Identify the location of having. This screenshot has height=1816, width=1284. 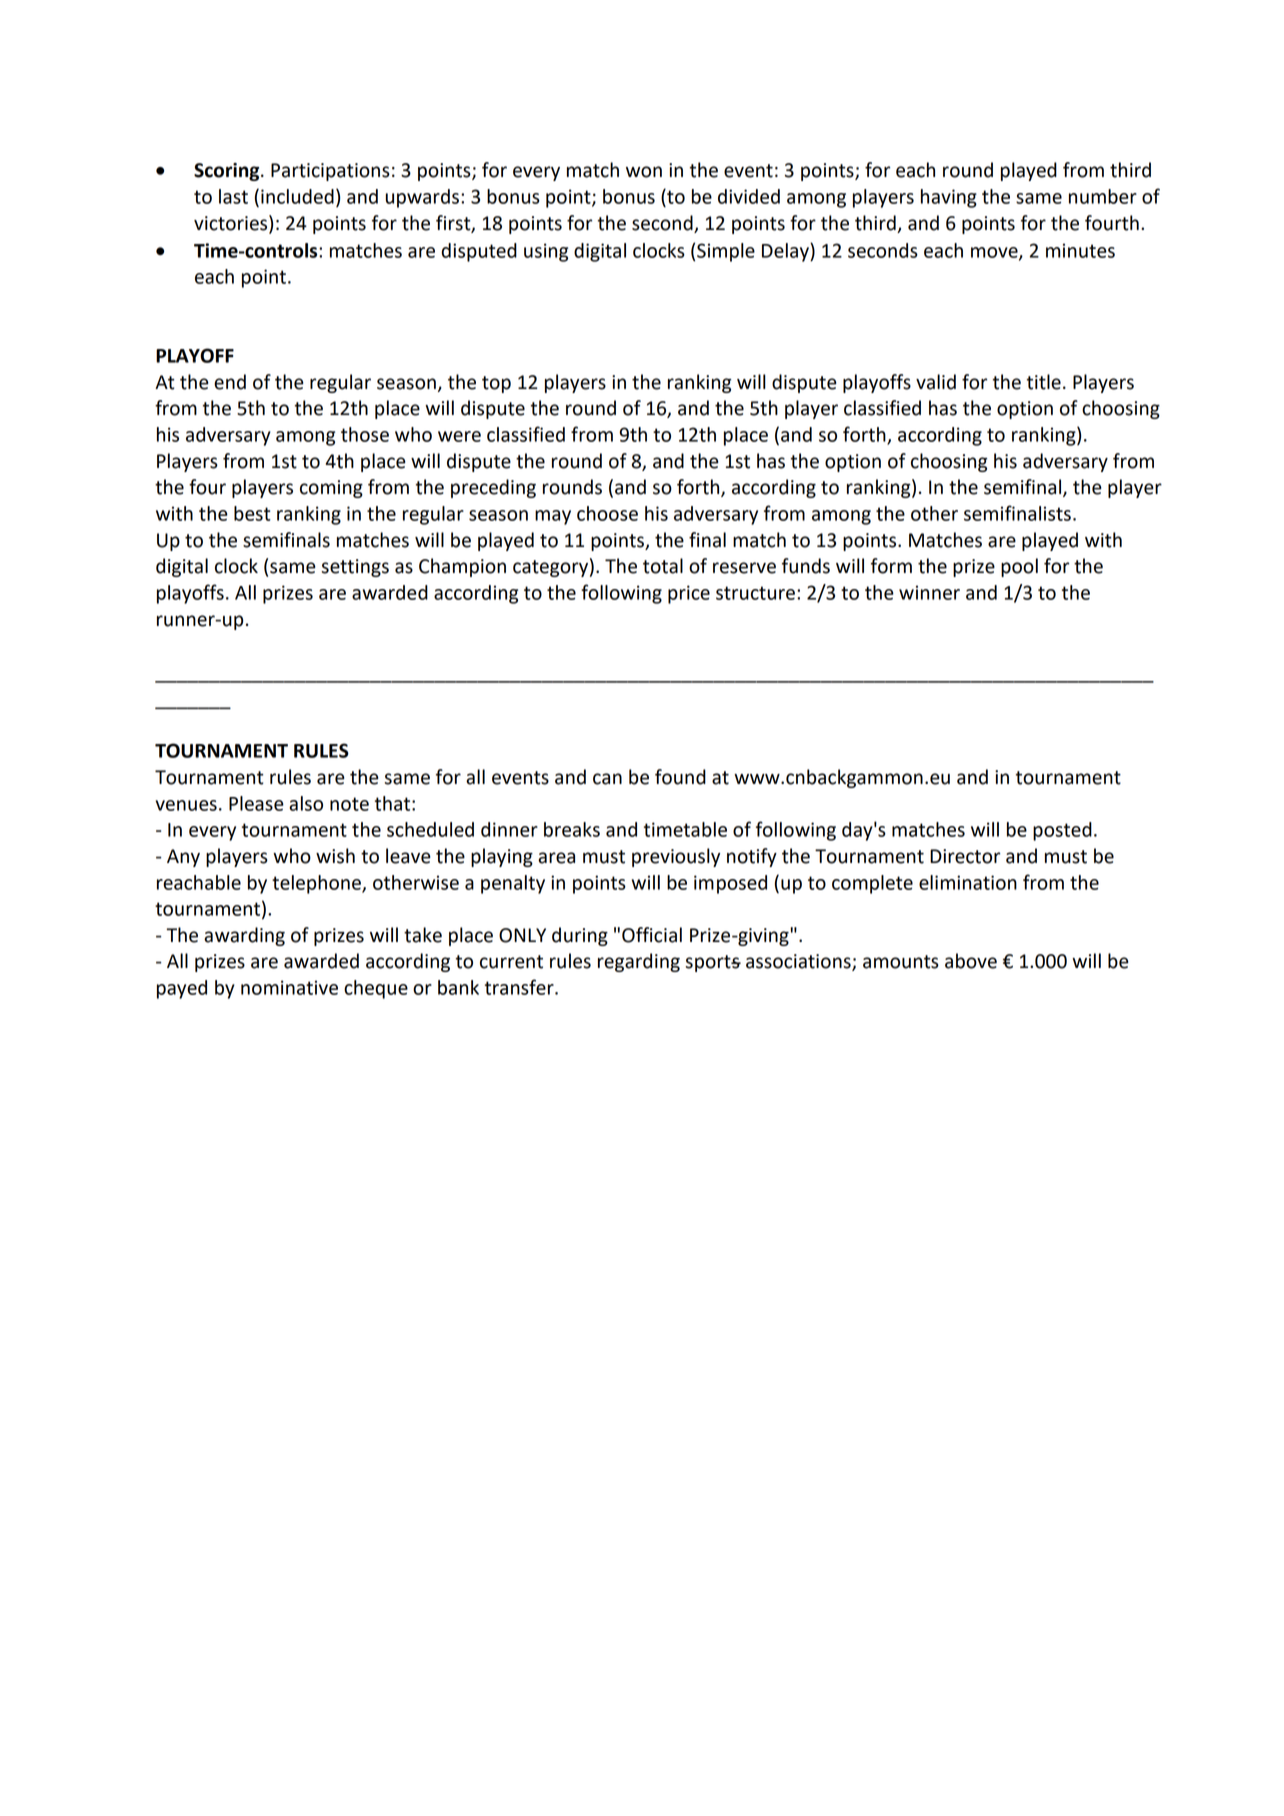
(949, 198).
